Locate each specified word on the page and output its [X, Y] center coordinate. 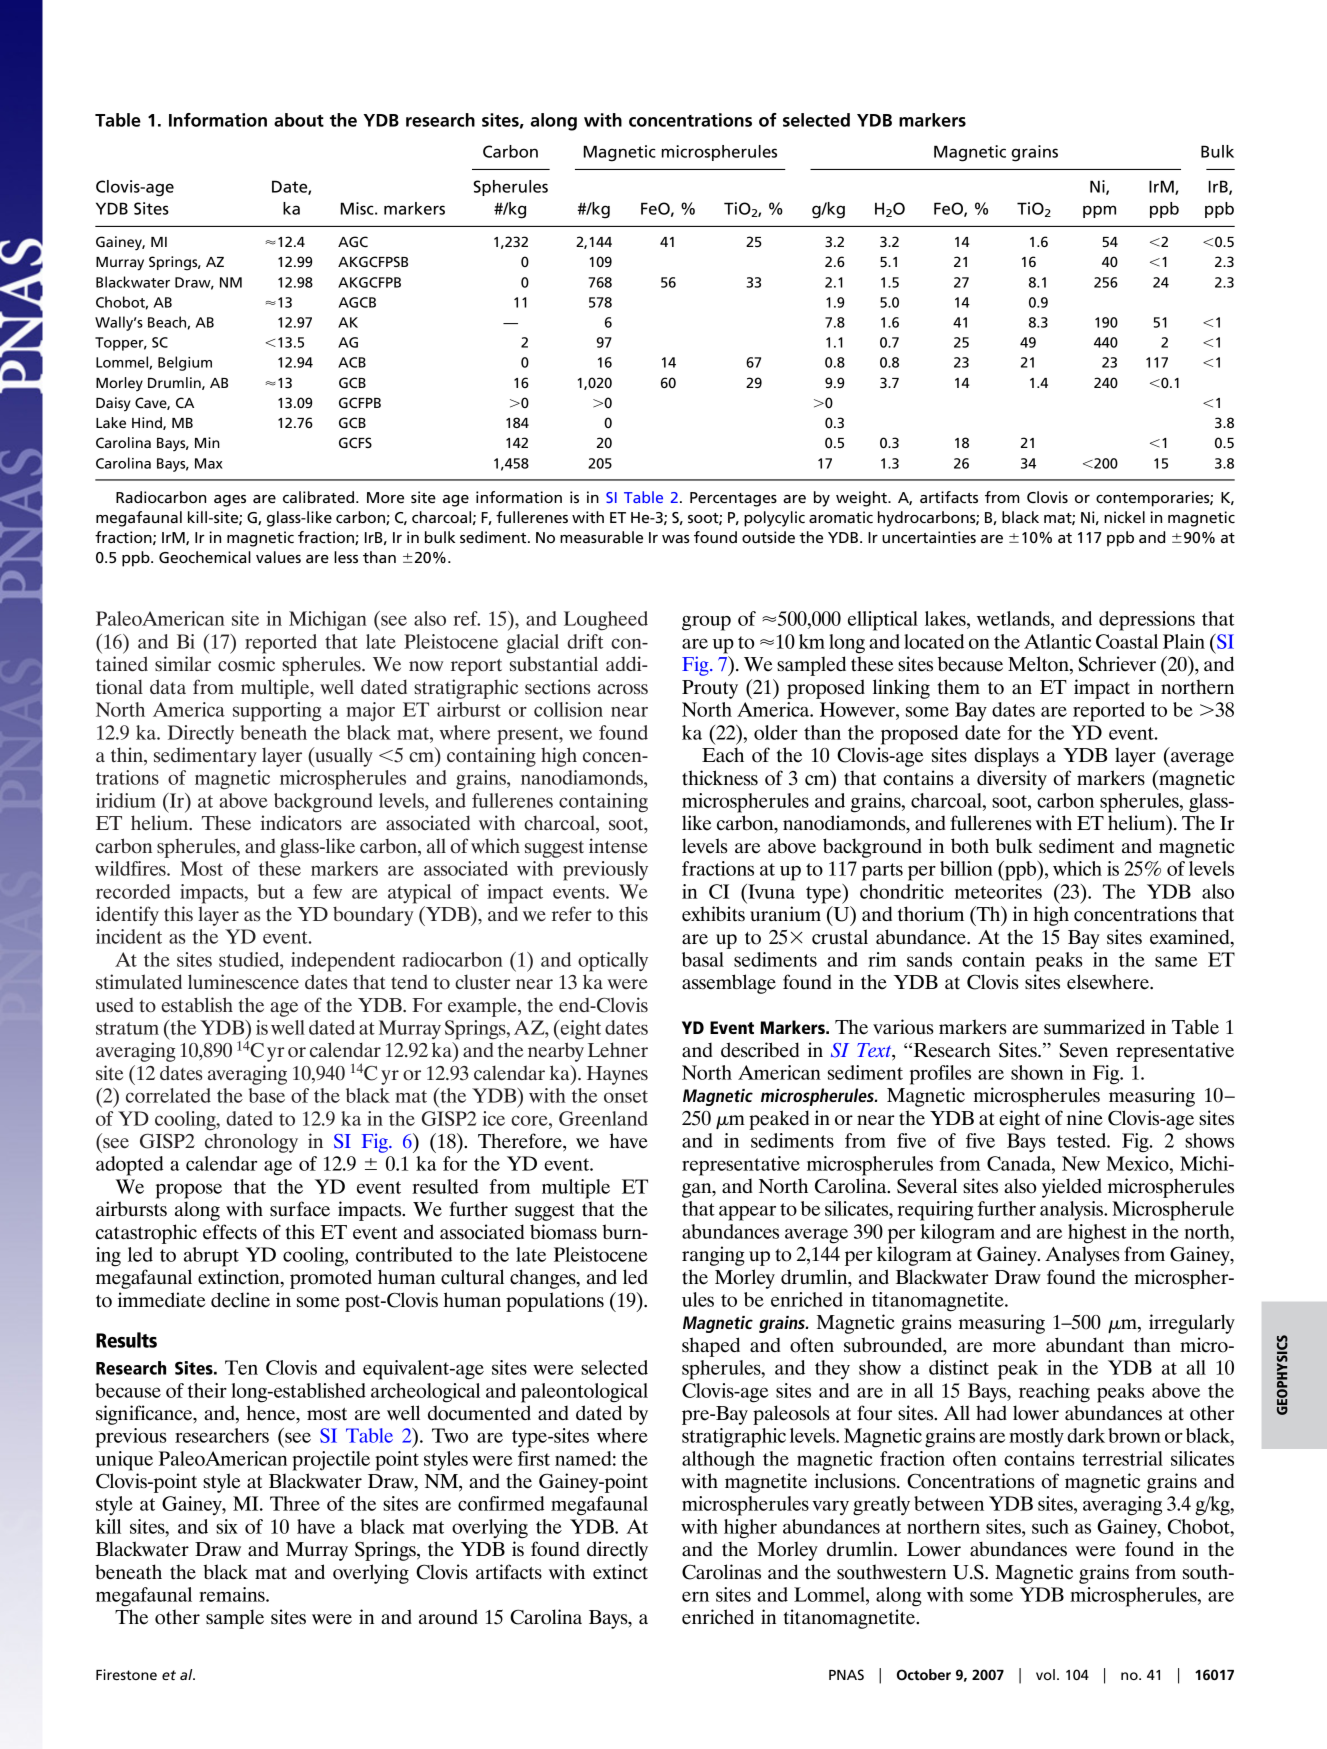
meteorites [998, 891]
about [299, 120]
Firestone [126, 1674]
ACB [352, 362]
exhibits [713, 914]
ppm [1099, 211]
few [327, 891]
